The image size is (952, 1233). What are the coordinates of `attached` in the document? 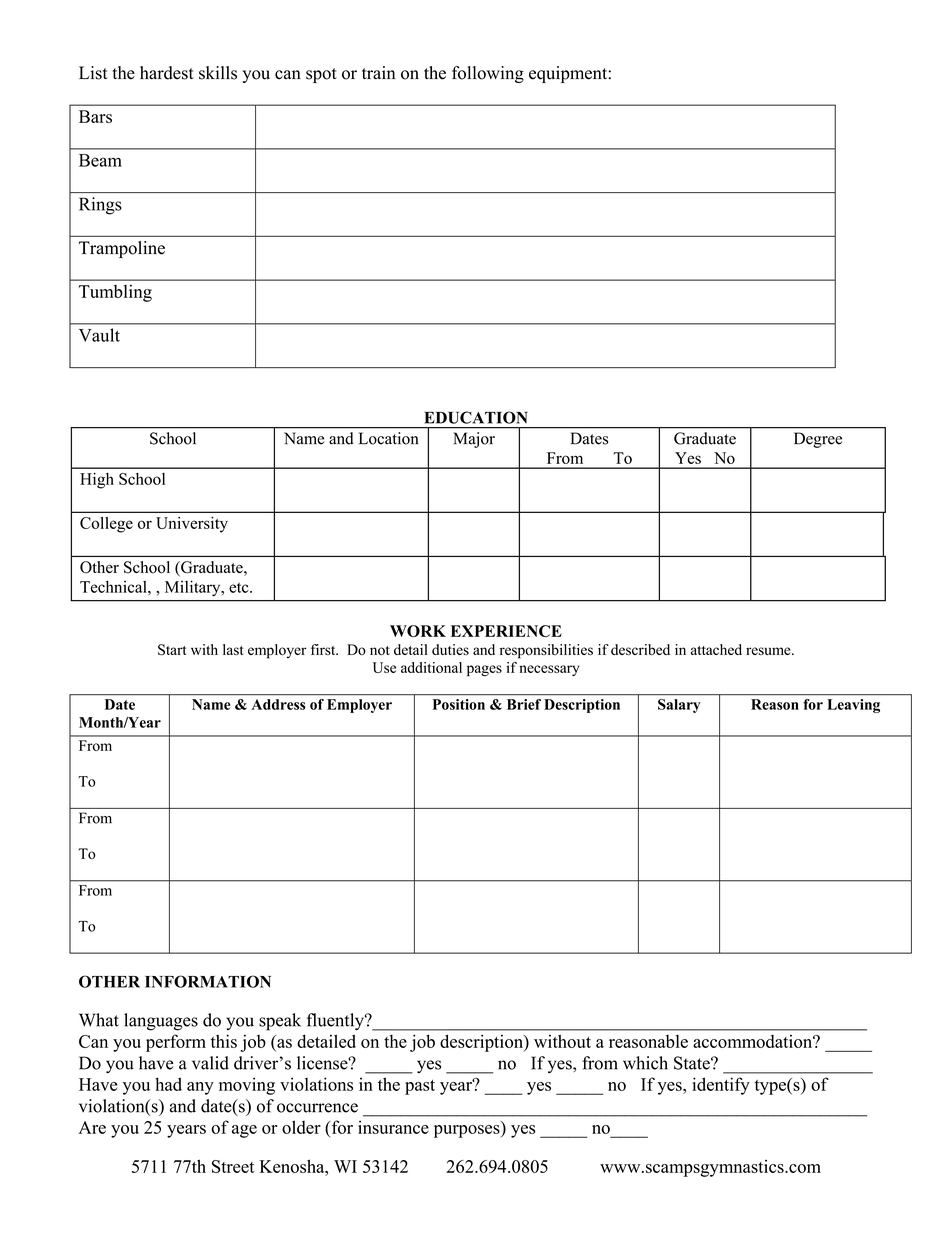 It's located at (716, 649).
